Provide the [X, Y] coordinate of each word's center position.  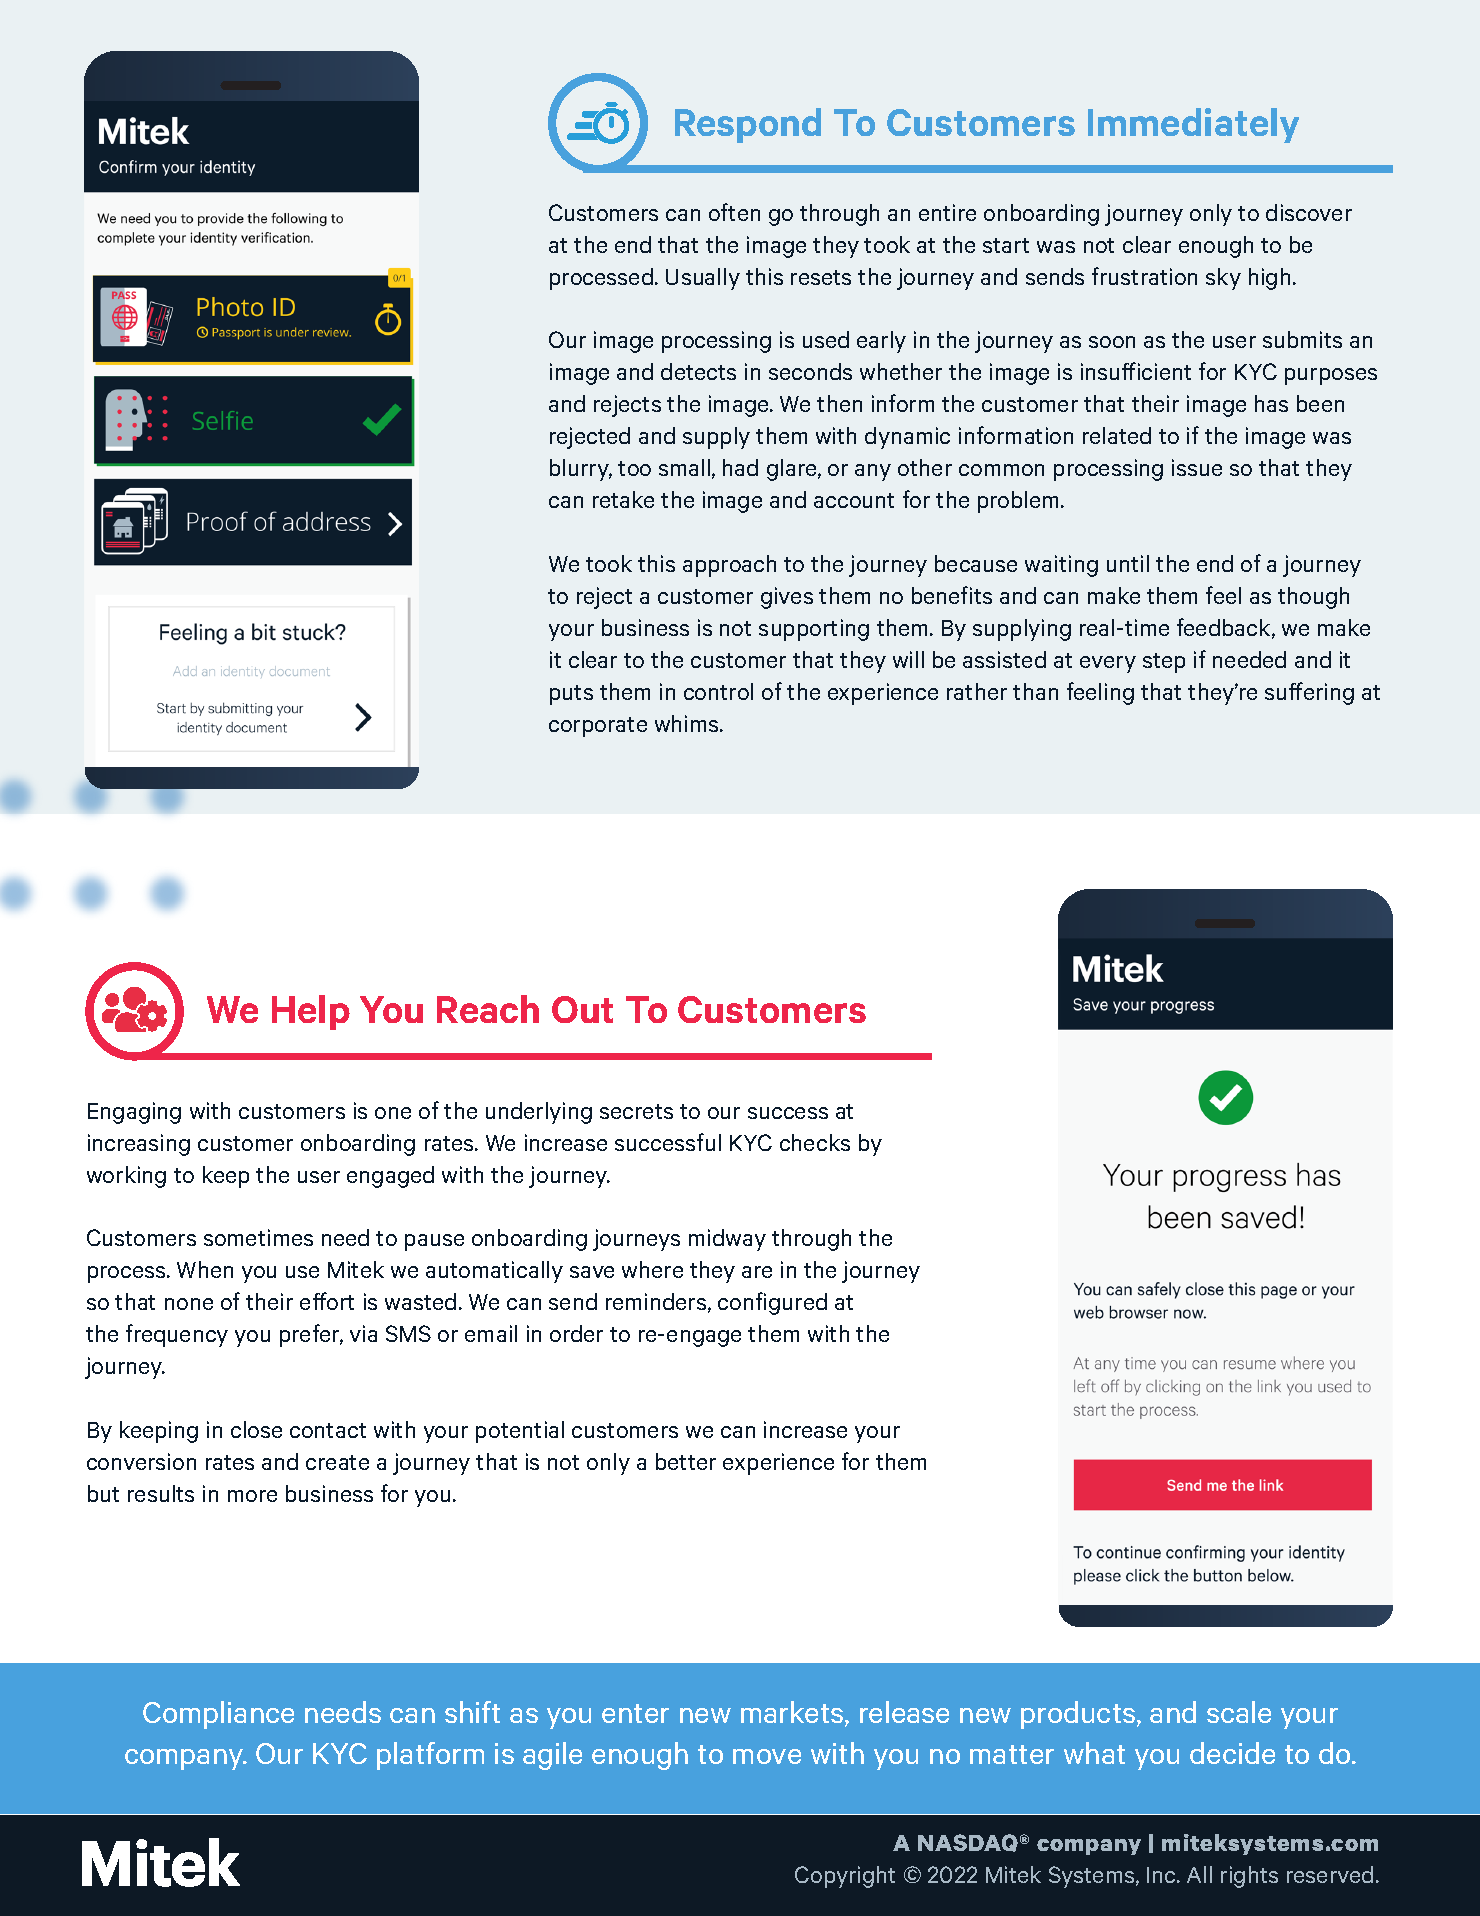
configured [772, 1303]
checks [815, 1142]
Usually [703, 279]
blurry [581, 470]
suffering [1309, 693]
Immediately [1193, 125]
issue [1197, 467]
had [740, 467]
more [252, 1496]
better [686, 1461]
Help [311, 1012]
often [734, 212]
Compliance [218, 1715]
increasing [139, 1145]
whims [688, 723]
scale [1239, 1712]
